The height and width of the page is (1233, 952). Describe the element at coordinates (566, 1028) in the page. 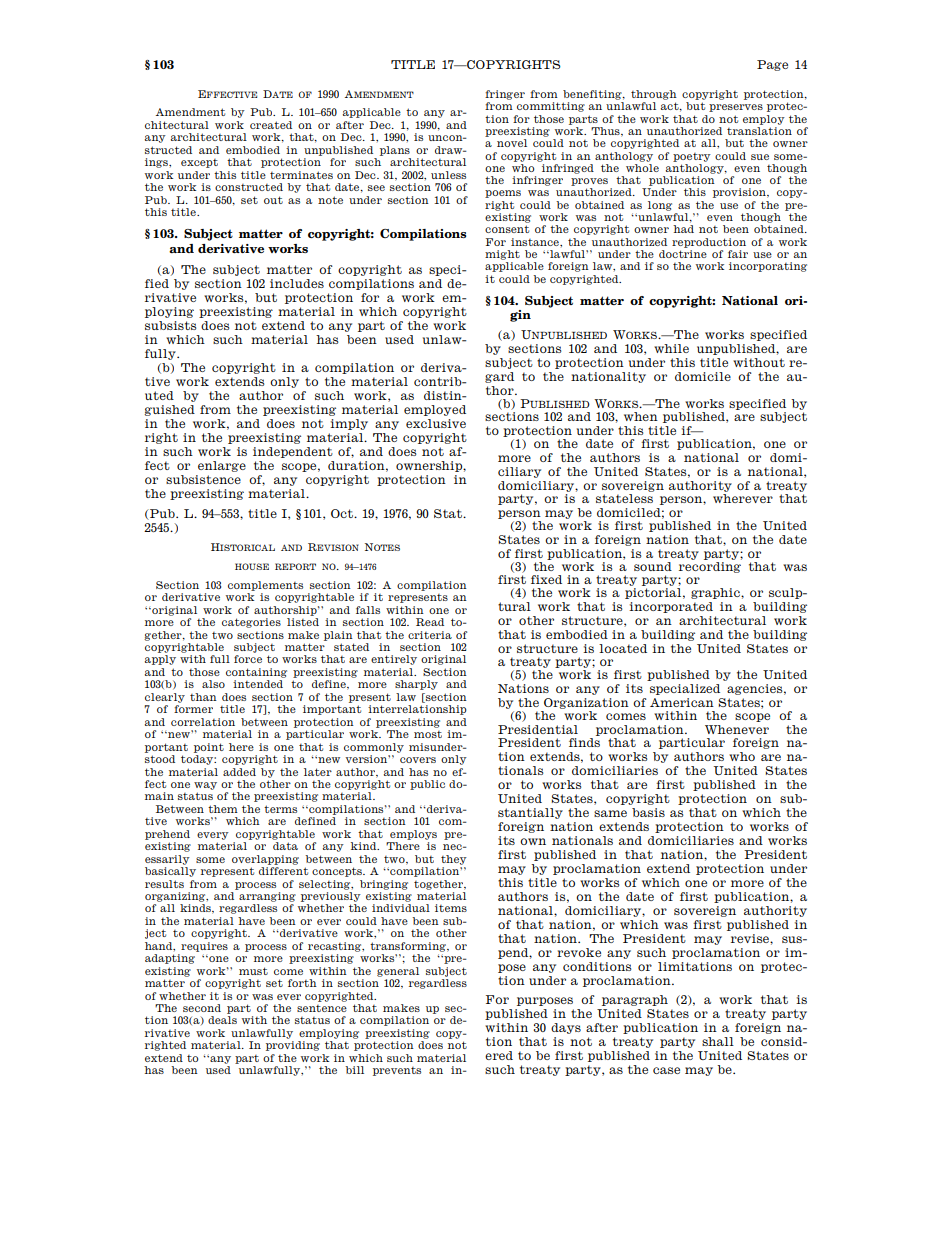

I see `days` at that location.
